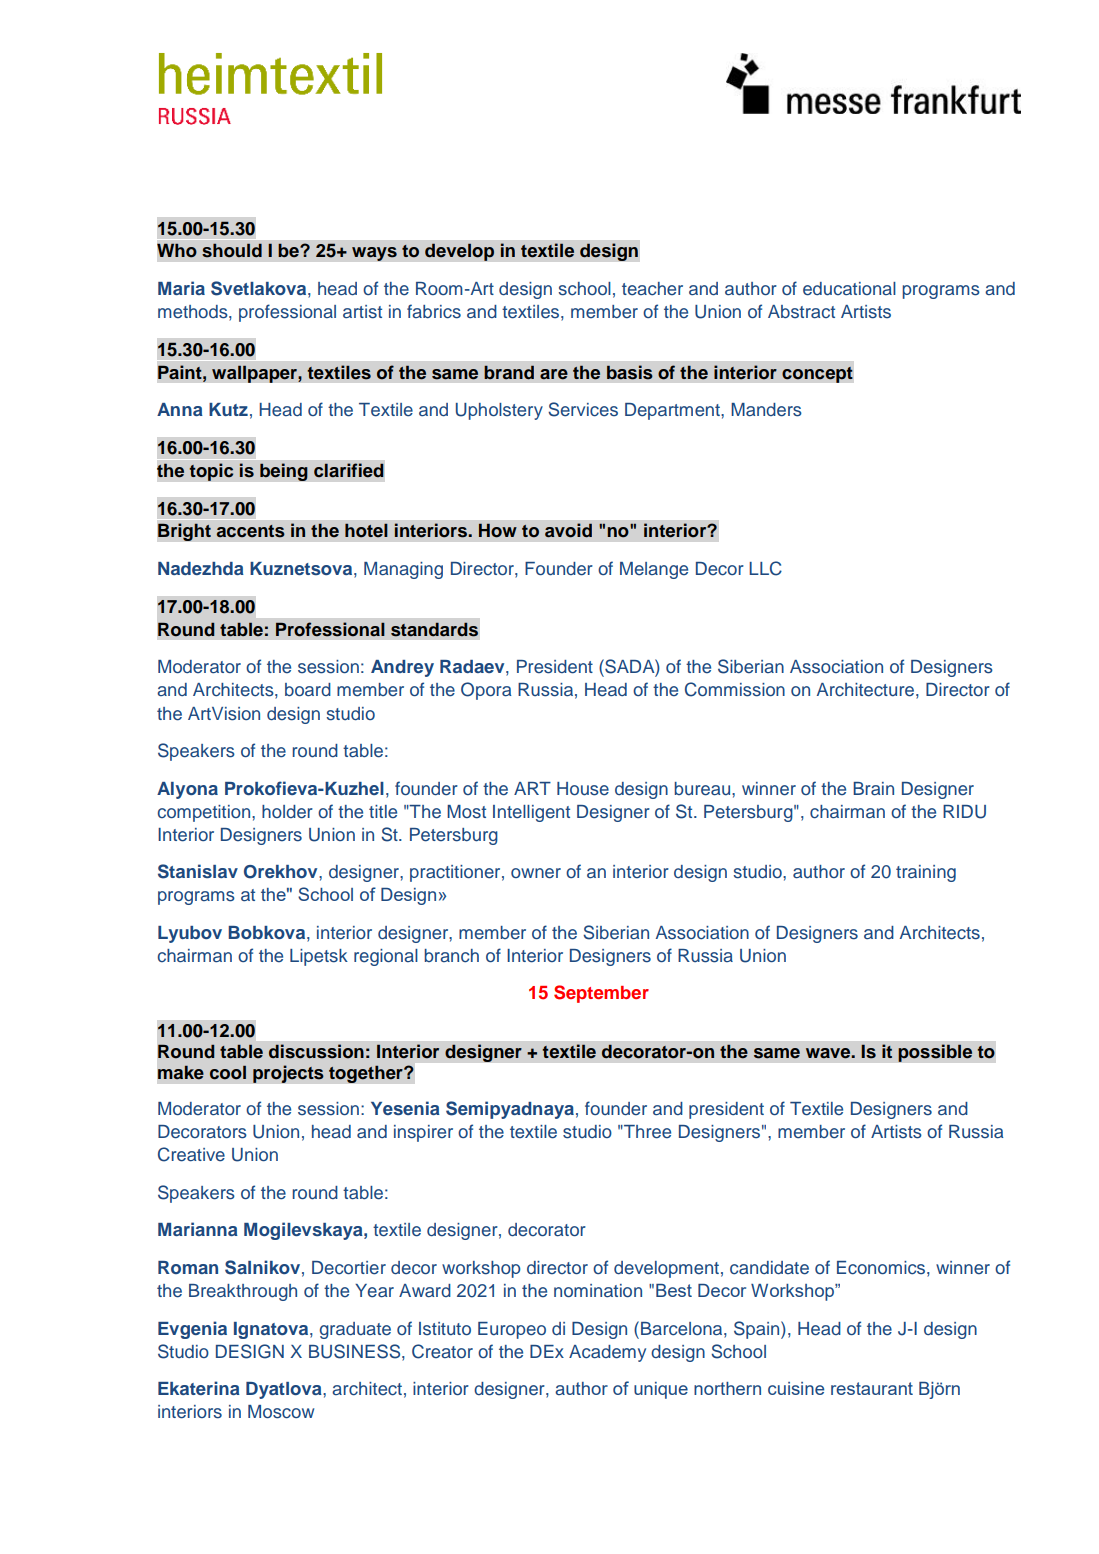 The width and height of the screenshot is (1099, 1554). What do you see at coordinates (434, 629) in the screenshot?
I see `standards` at bounding box center [434, 629].
